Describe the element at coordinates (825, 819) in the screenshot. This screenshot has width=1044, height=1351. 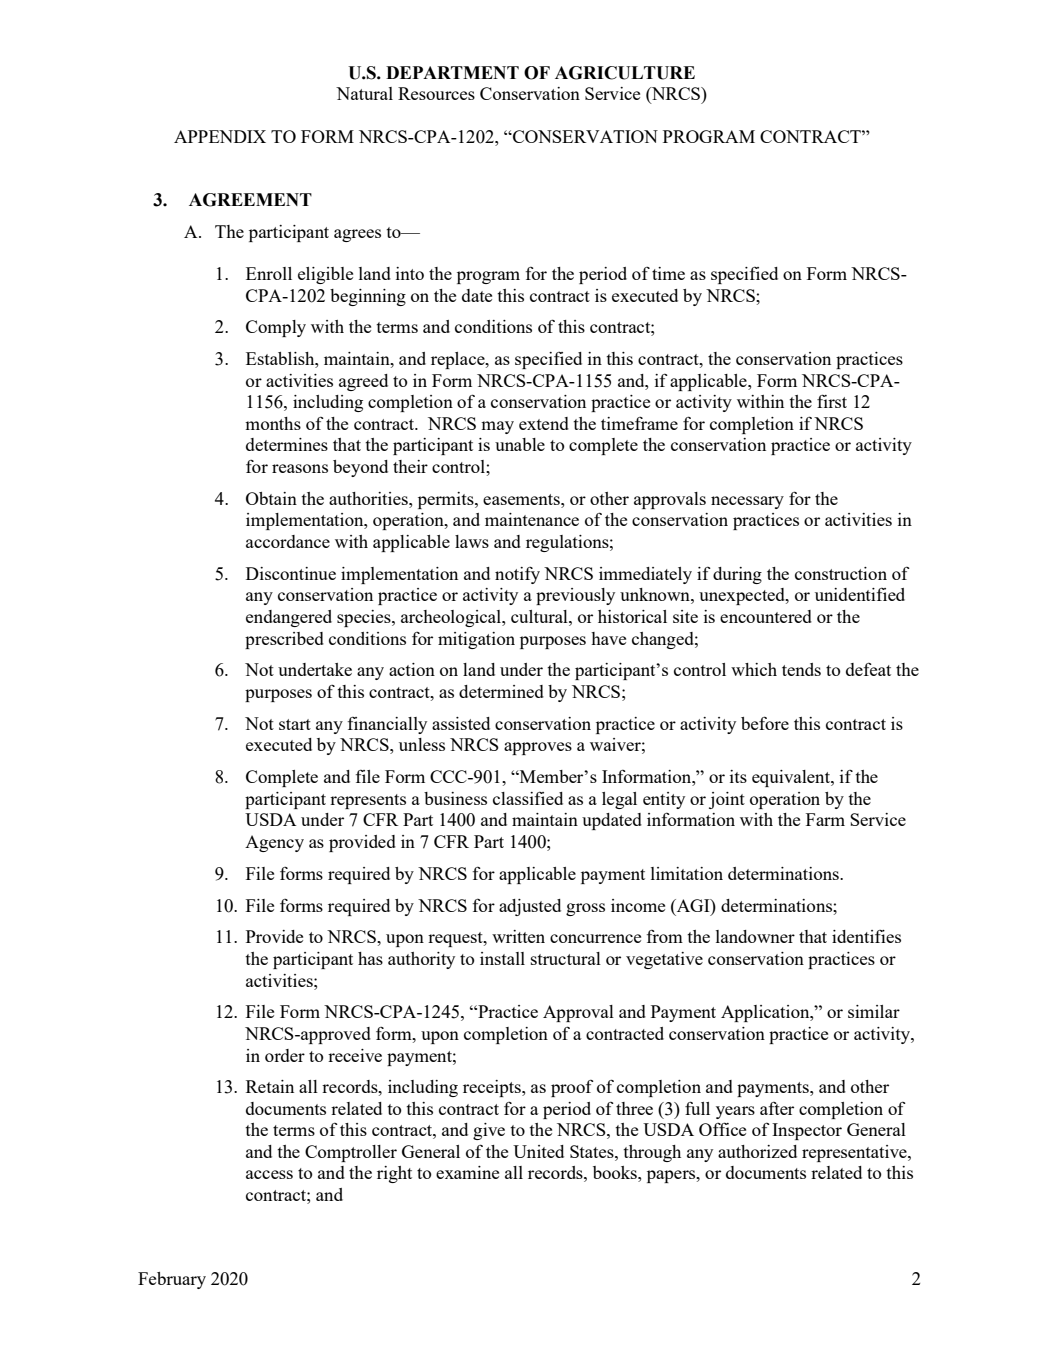
I see `Farm` at that location.
